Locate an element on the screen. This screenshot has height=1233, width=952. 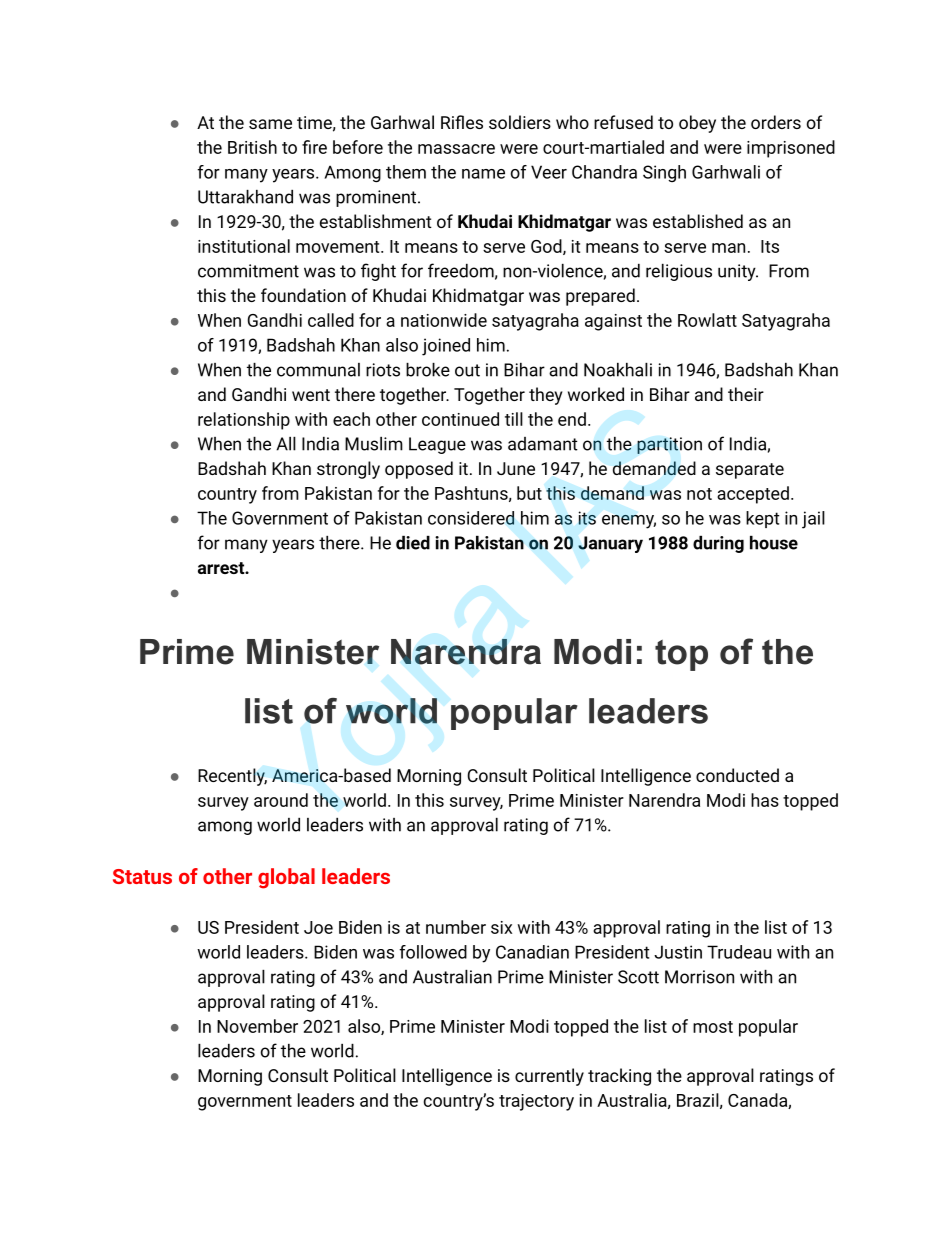
British is located at coordinates (252, 147).
